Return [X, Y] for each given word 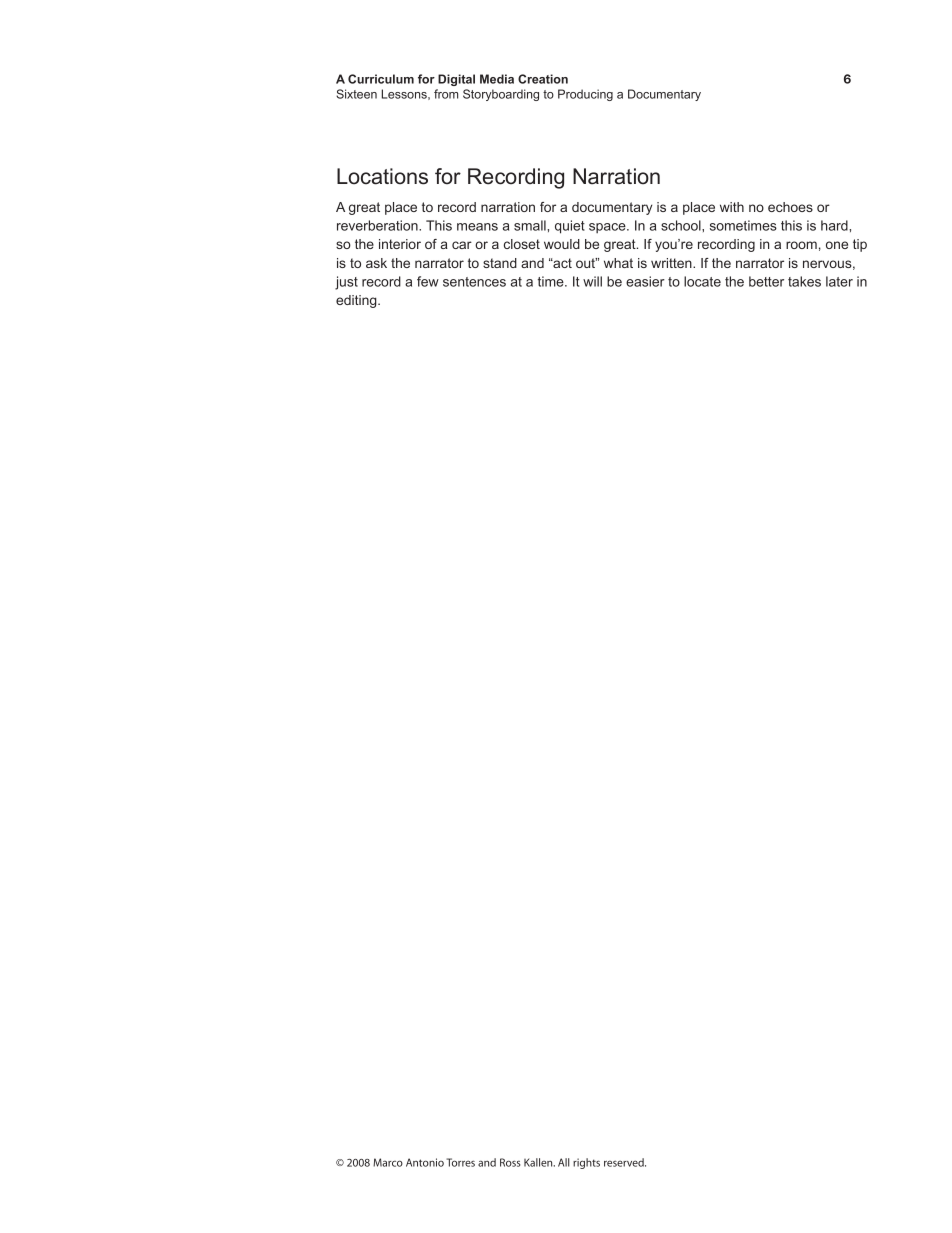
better [766, 281]
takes [804, 281]
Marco [388, 1162]
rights [586, 1163]
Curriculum [381, 79]
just [346, 283]
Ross [510, 1162]
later [839, 281]
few [428, 281]
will [592, 281]
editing [357, 301]
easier [645, 281]
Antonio [425, 1162]
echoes [790, 207]
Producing [585, 95]
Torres [460, 1162]
